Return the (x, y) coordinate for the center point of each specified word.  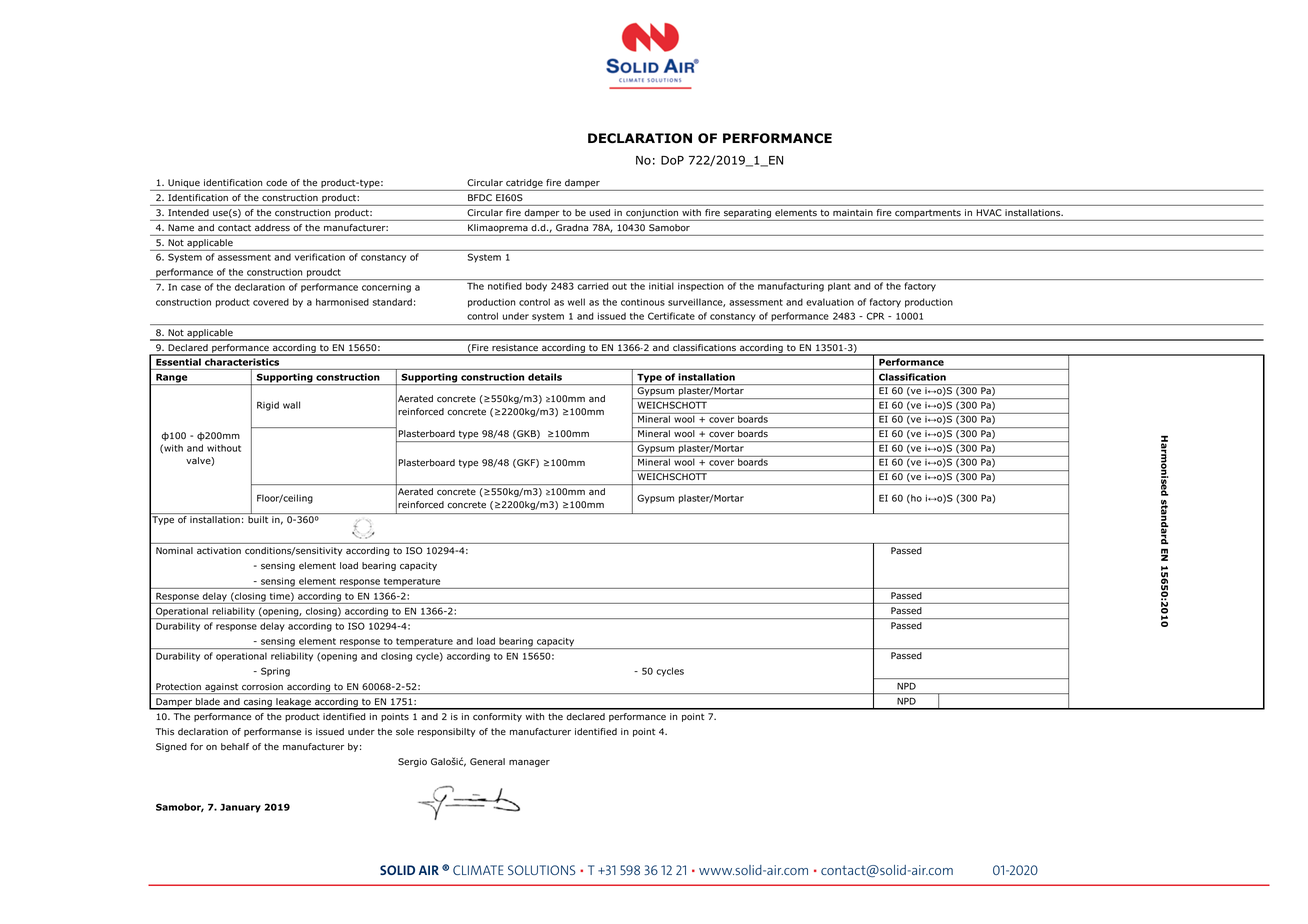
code (276, 182)
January (240, 808)
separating (747, 215)
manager (529, 763)
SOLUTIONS (542, 870)
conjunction (652, 215)
